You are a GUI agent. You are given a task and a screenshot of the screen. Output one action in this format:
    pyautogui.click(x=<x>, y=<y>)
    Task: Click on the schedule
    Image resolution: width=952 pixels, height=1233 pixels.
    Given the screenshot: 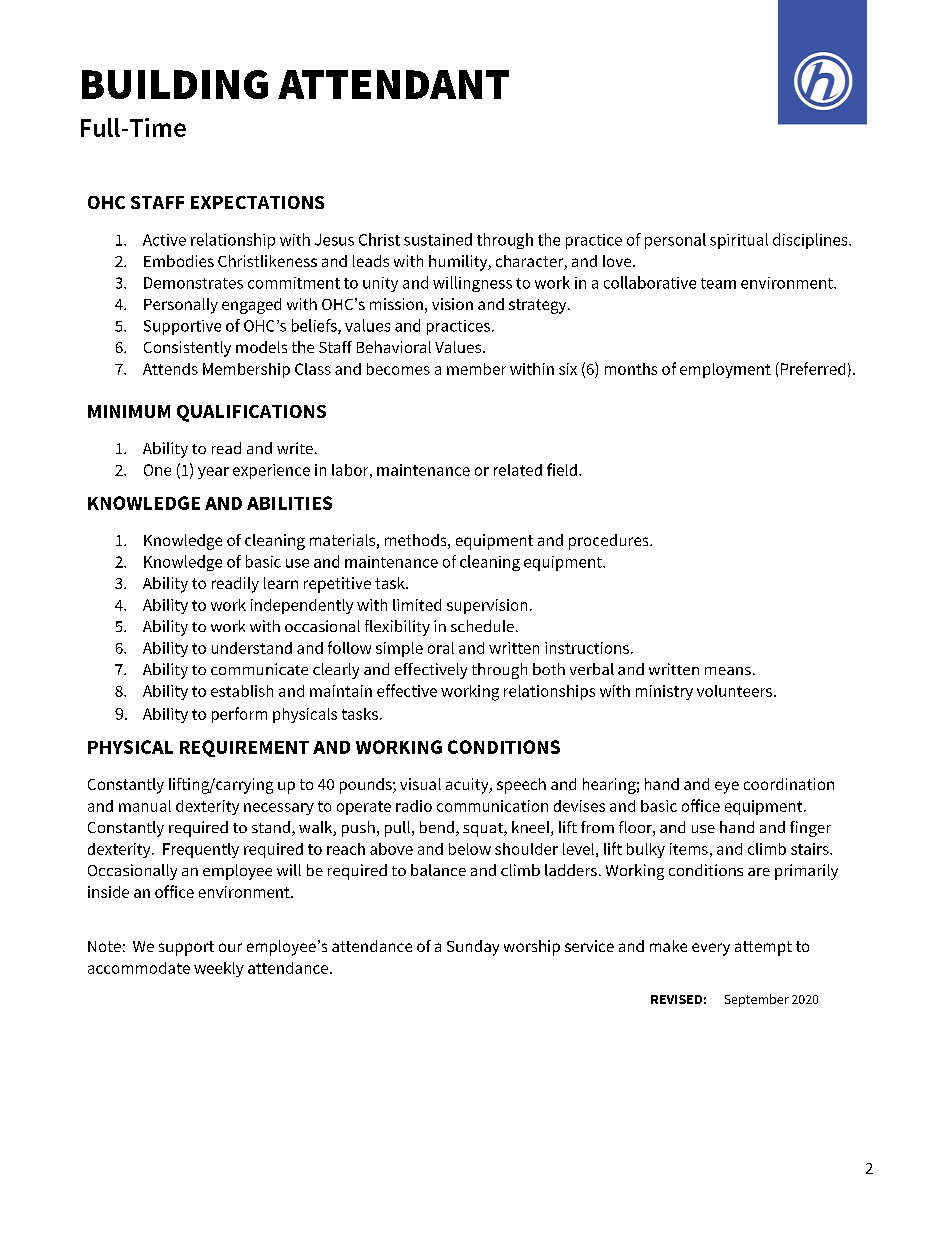 What is the action you would take?
    pyautogui.click(x=482, y=626)
